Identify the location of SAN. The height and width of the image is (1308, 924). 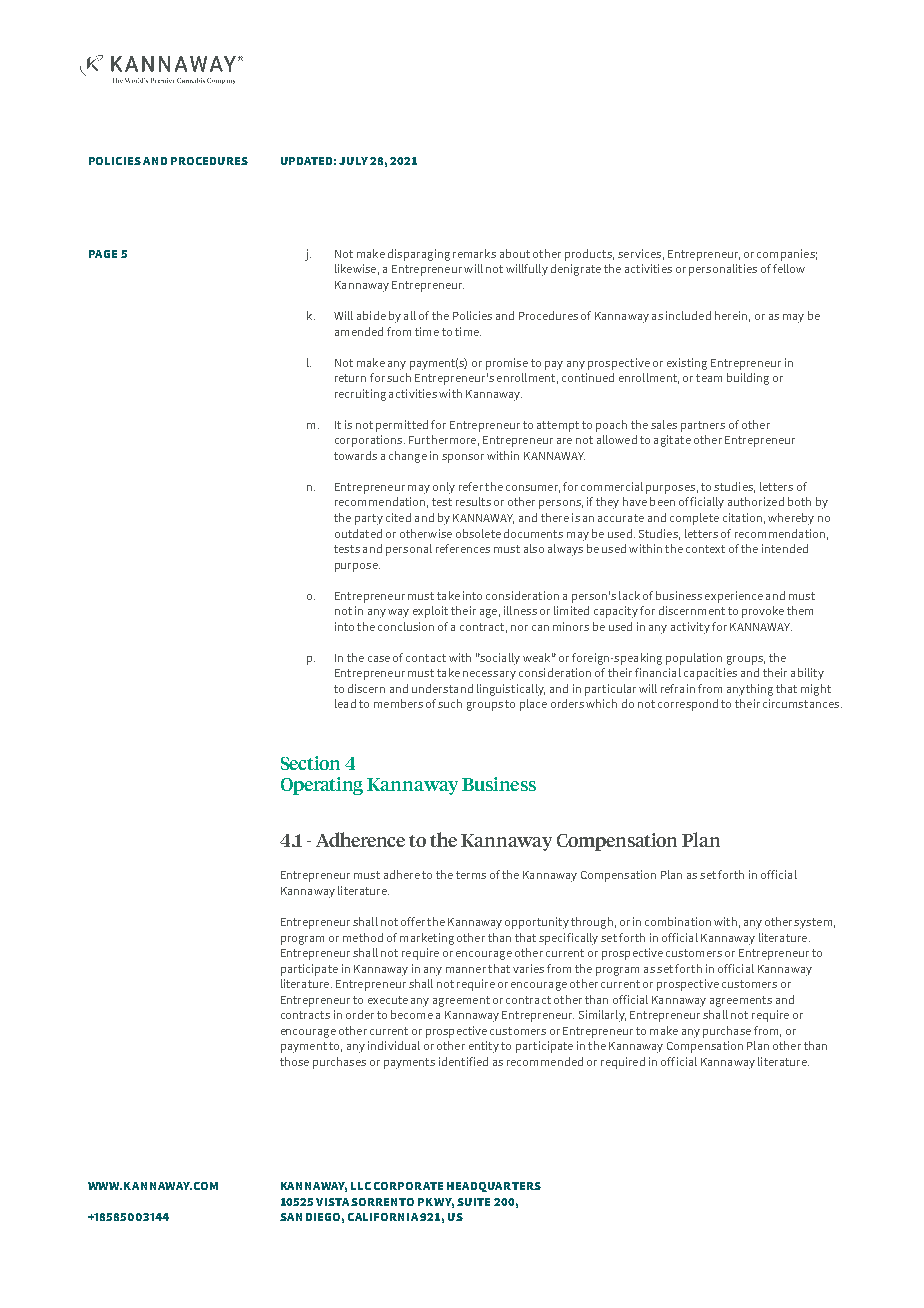
(291, 1217).
